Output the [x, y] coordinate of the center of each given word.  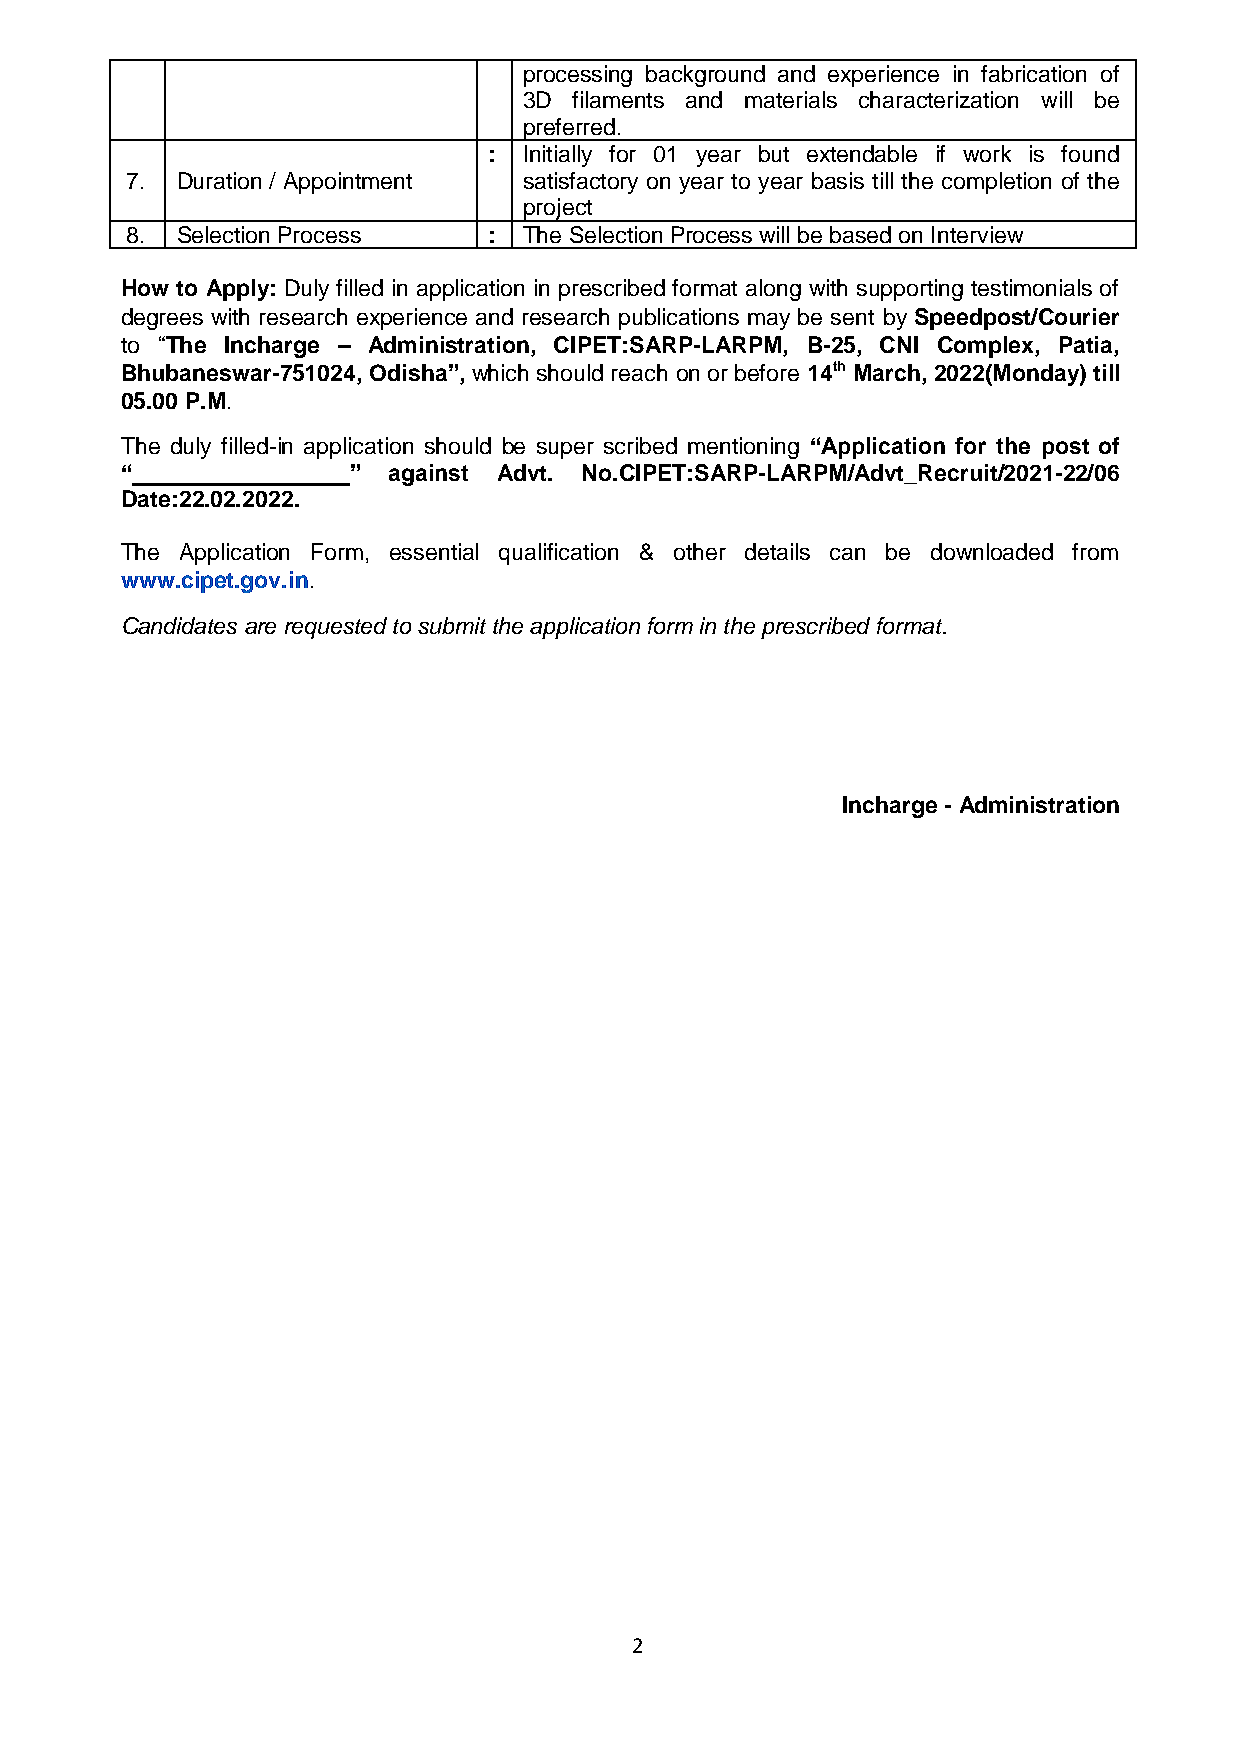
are [260, 628]
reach [639, 372]
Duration [220, 180]
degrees [162, 319]
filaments [618, 99]
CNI [899, 344]
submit [452, 625]
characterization [938, 99]
